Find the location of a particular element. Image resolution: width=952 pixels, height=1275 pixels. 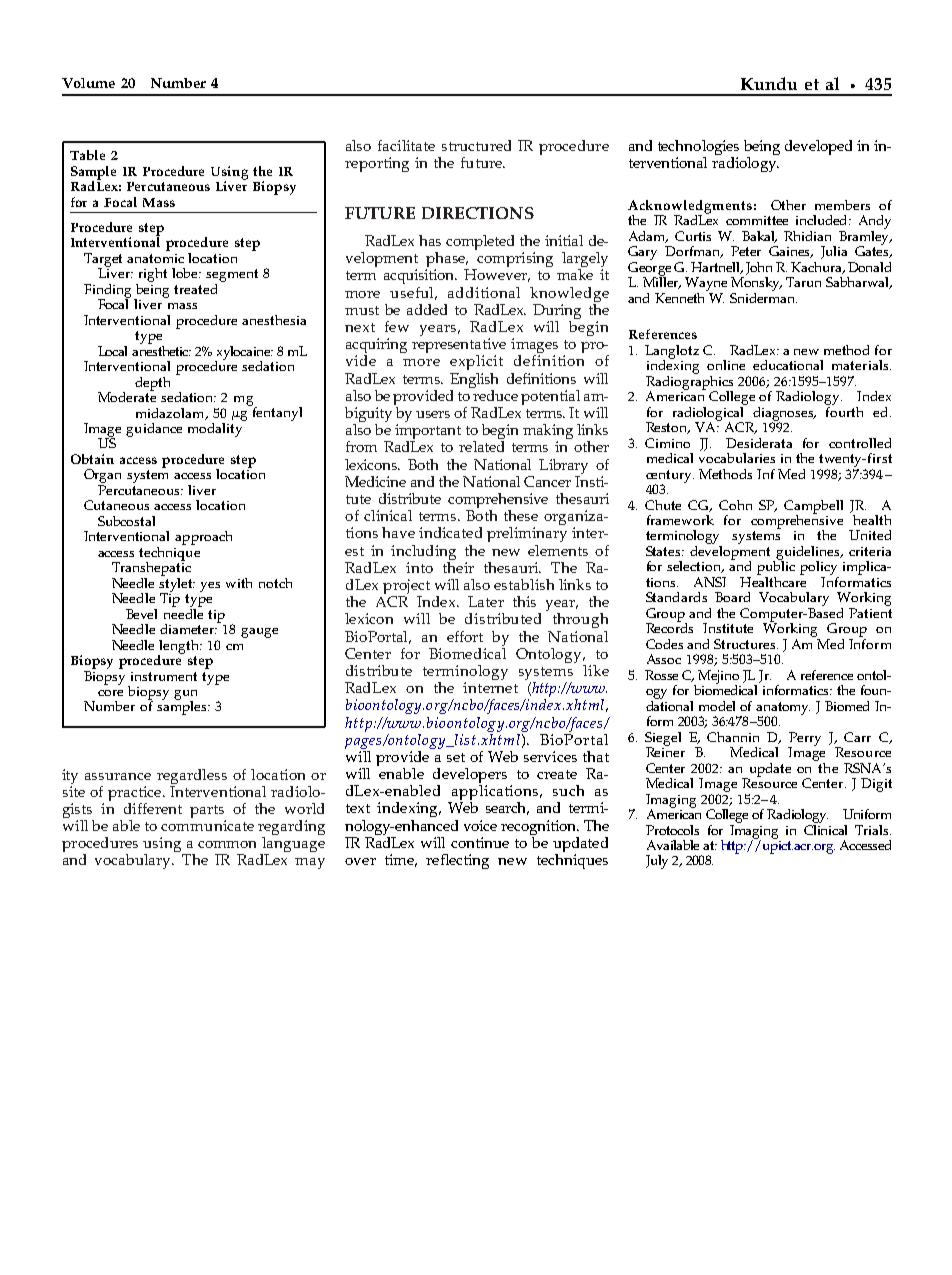

yes is located at coordinates (210, 587).
